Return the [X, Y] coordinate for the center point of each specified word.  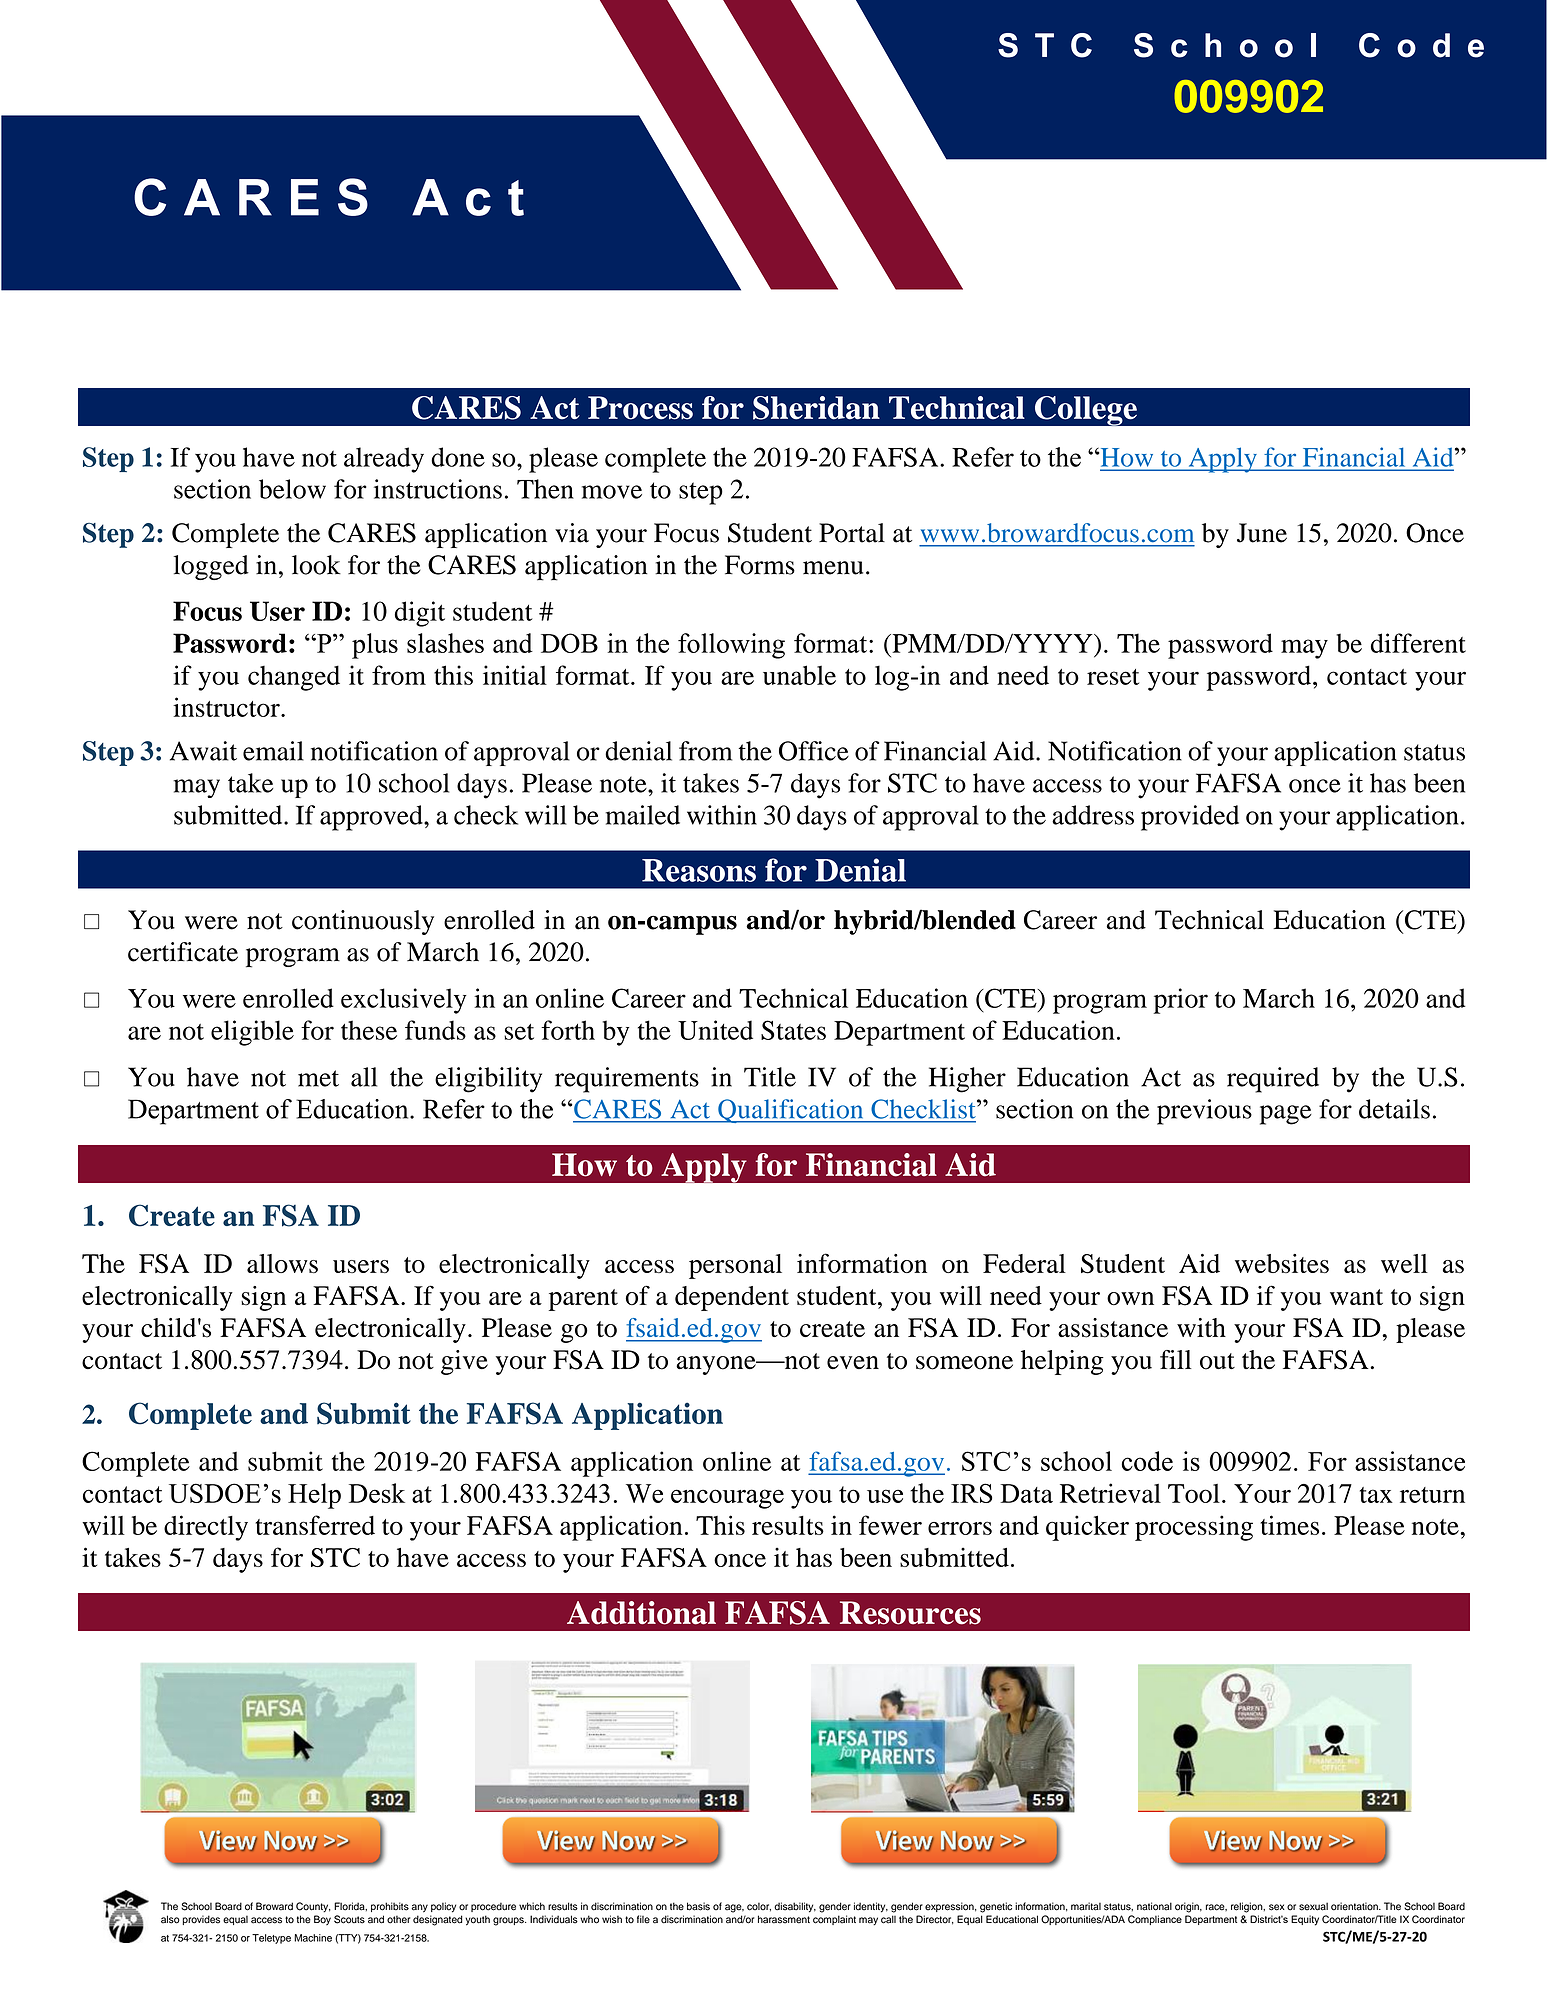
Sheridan [816, 408]
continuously [363, 922]
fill [1176, 1359]
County [313, 1907]
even [853, 1363]
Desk [377, 1493]
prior [1180, 1001]
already [384, 460]
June [1262, 533]
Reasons [699, 870]
